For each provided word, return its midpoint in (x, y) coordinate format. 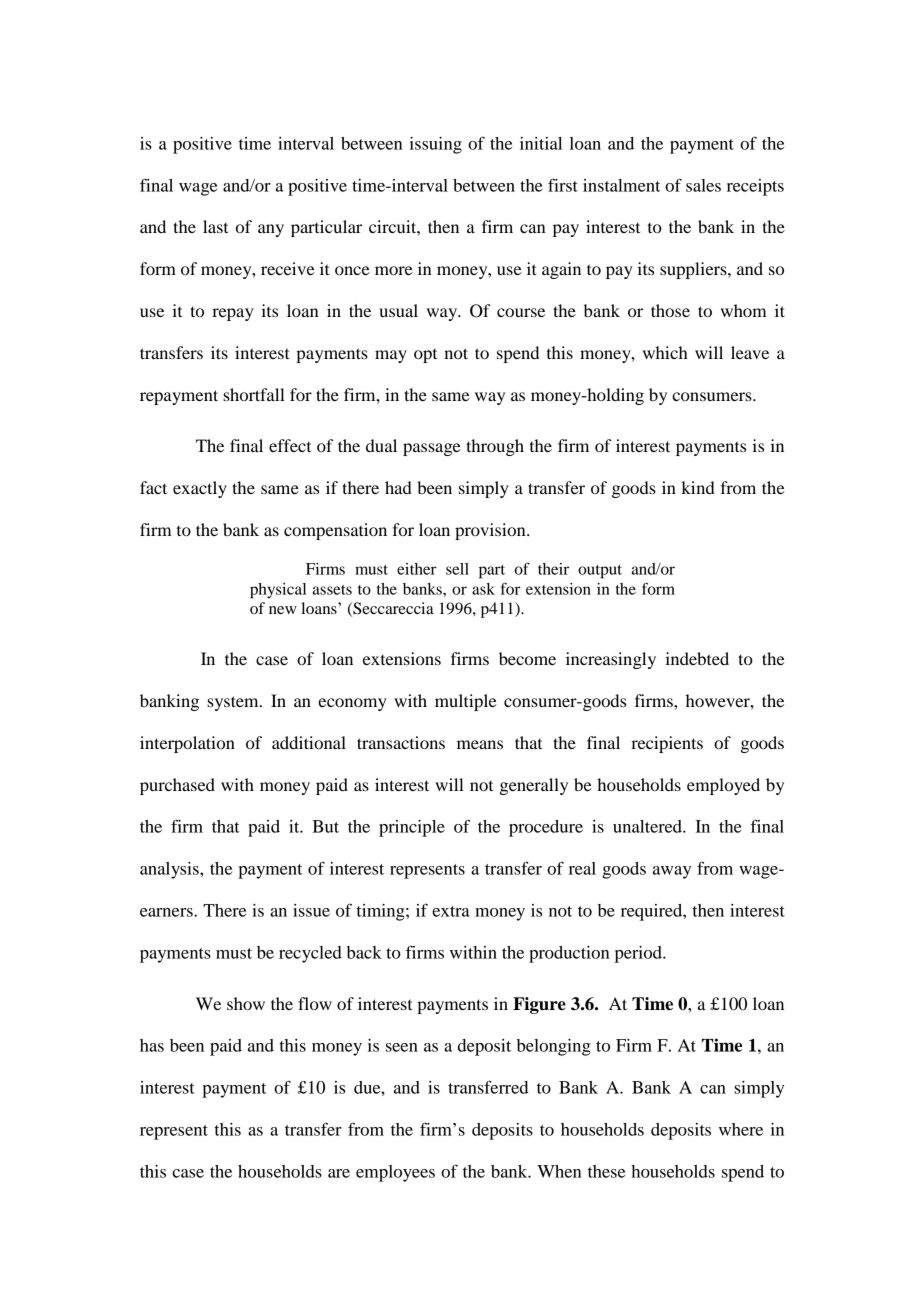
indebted (697, 658)
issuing (436, 145)
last (215, 226)
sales (703, 185)
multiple (466, 702)
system (234, 703)
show (246, 1003)
